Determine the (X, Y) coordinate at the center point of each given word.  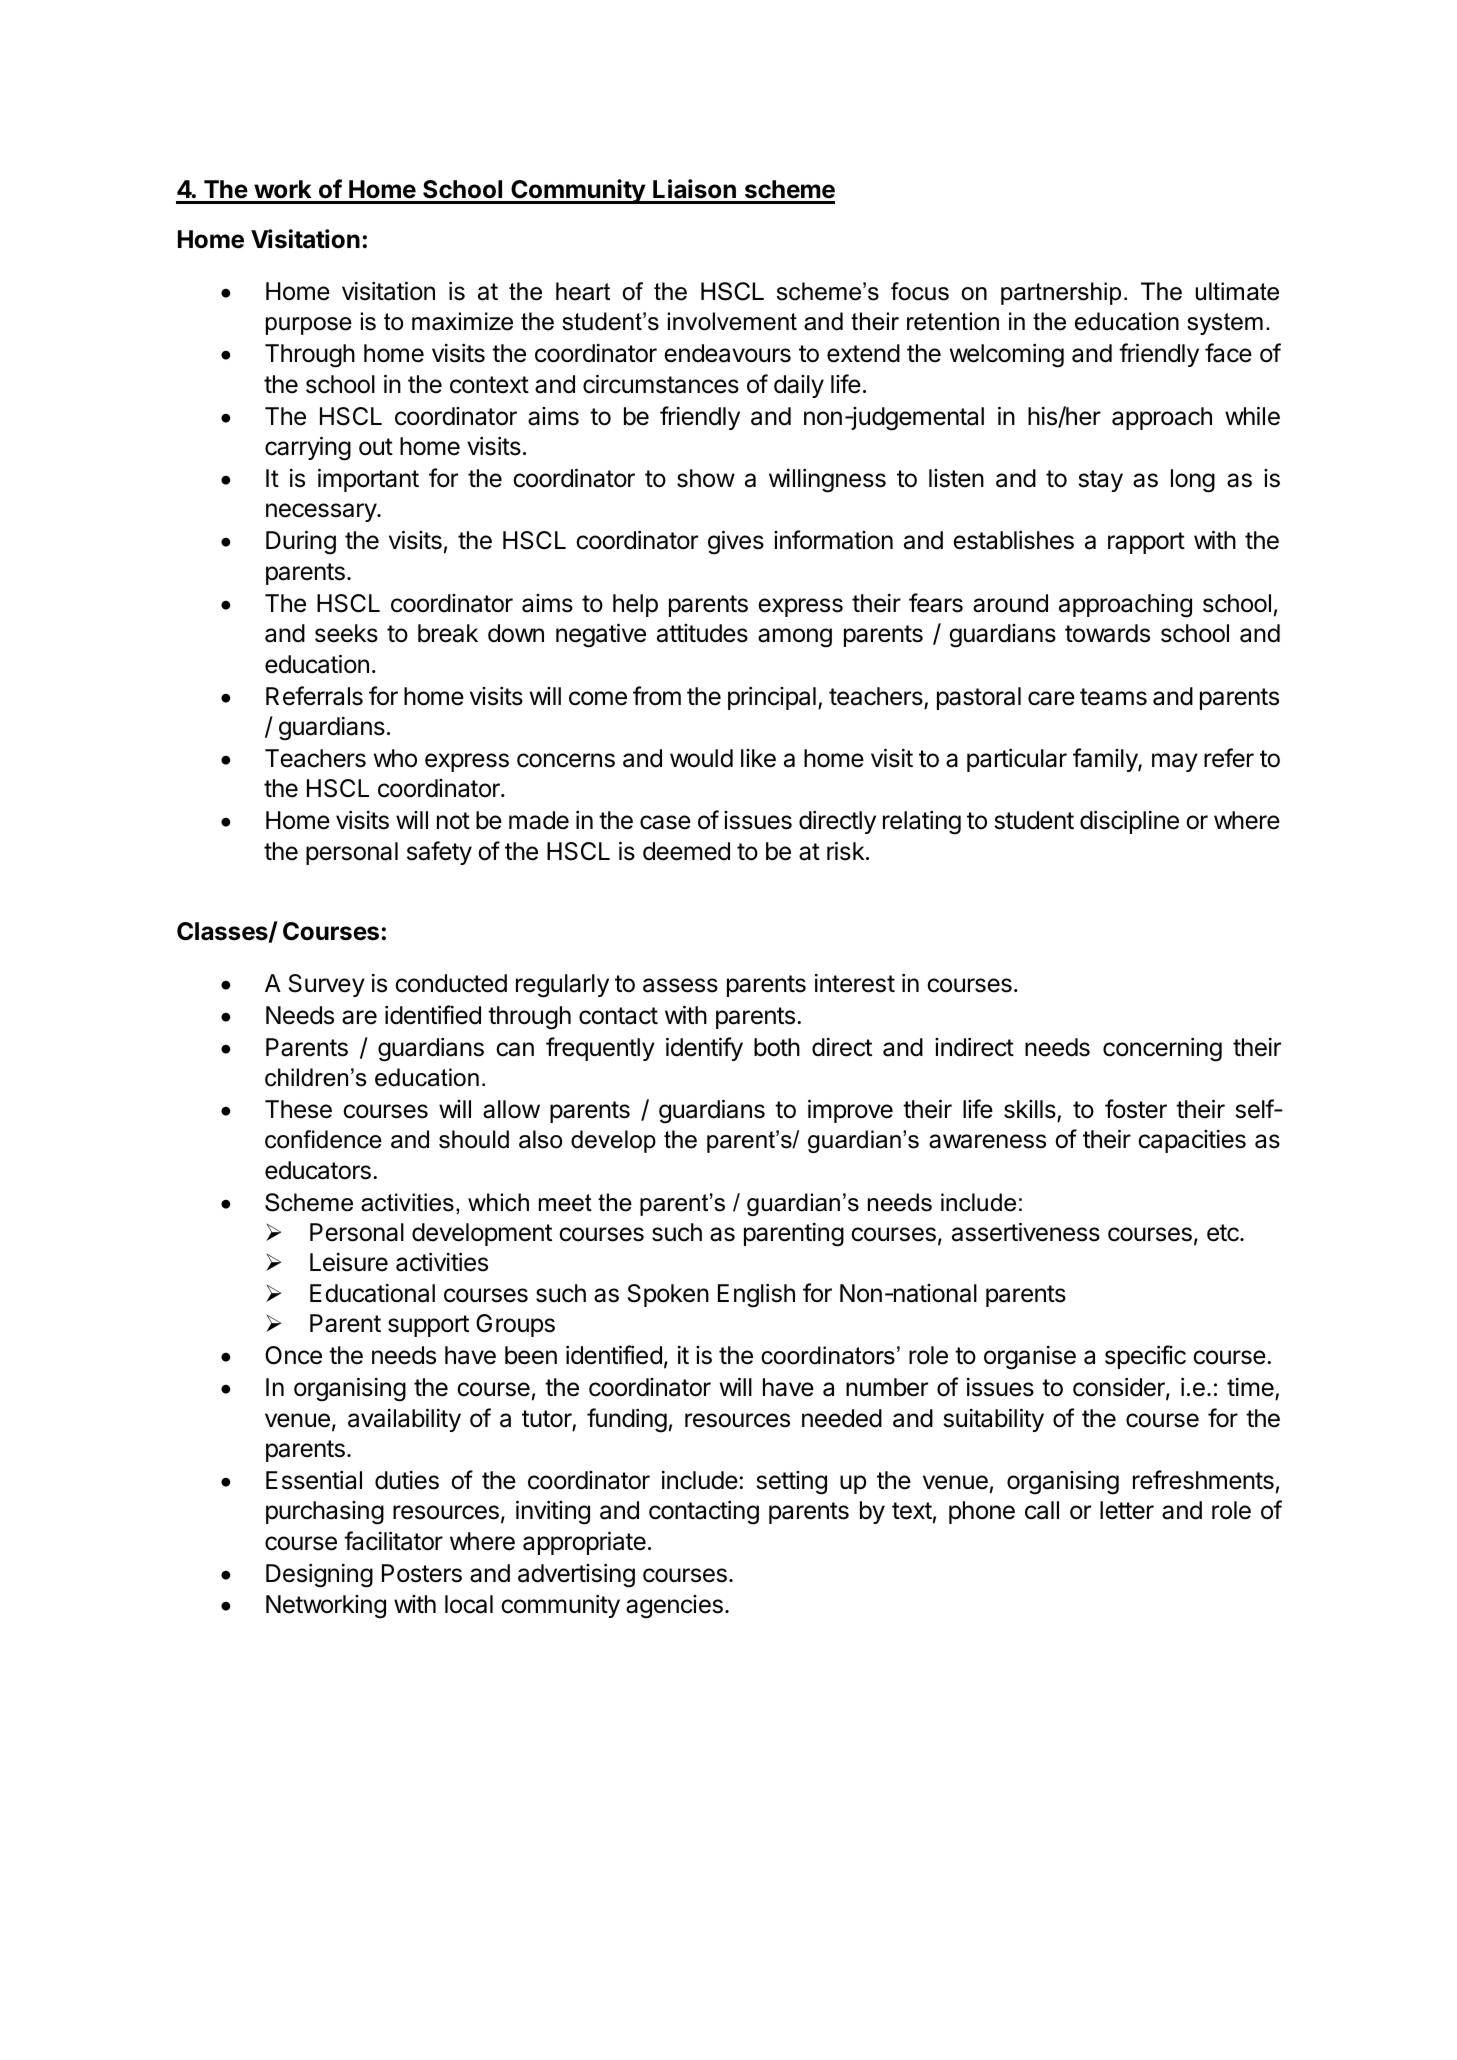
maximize (462, 321)
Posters (422, 1573)
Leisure (349, 1262)
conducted (451, 983)
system (1225, 324)
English (756, 1295)
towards (1107, 633)
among (795, 638)
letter (1127, 1510)
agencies (674, 1607)
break (448, 633)
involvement (732, 321)
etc (1224, 1233)
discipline (1129, 822)
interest (855, 983)
